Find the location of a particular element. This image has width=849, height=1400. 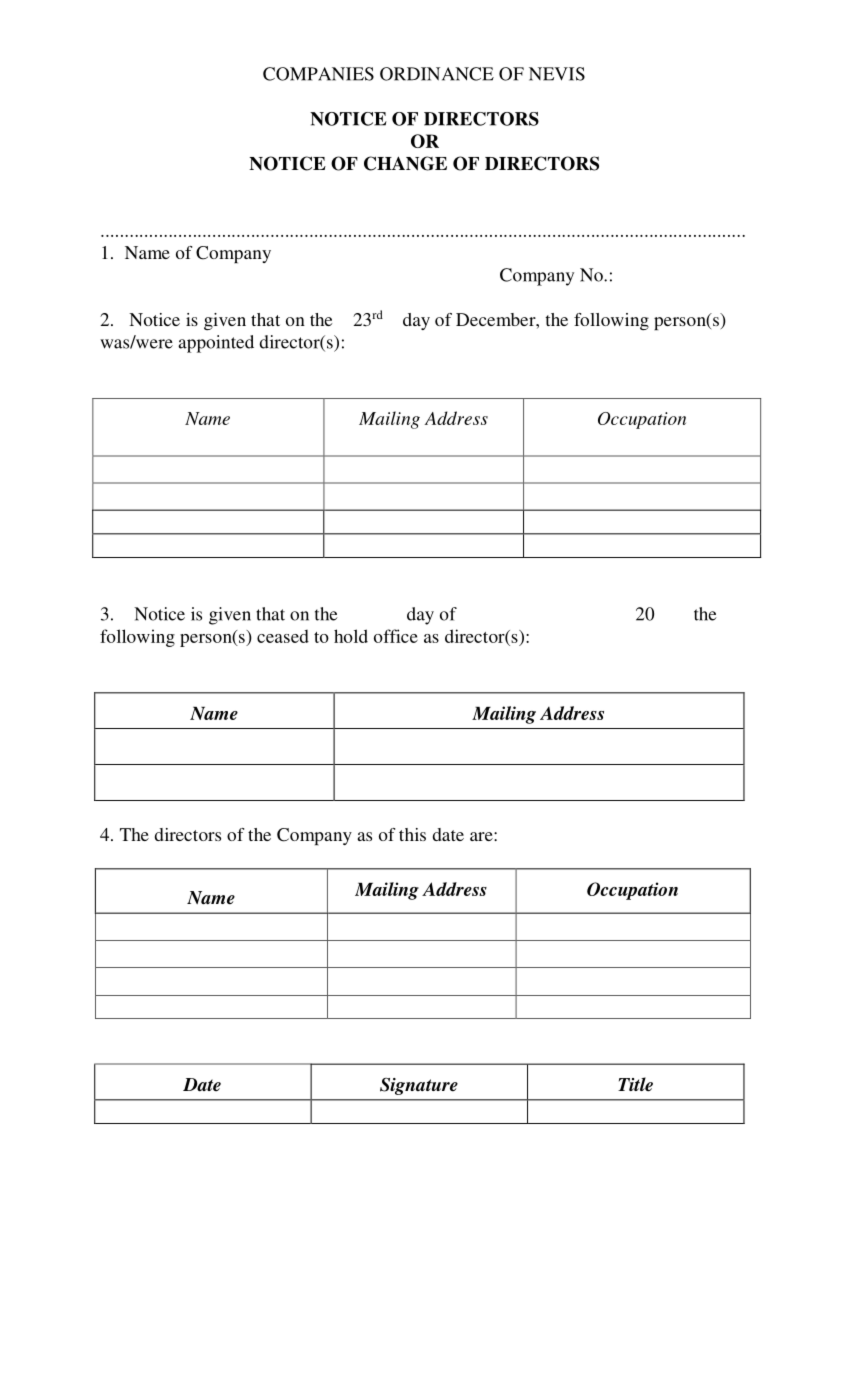

CHANGE is located at coordinates (405, 163).
